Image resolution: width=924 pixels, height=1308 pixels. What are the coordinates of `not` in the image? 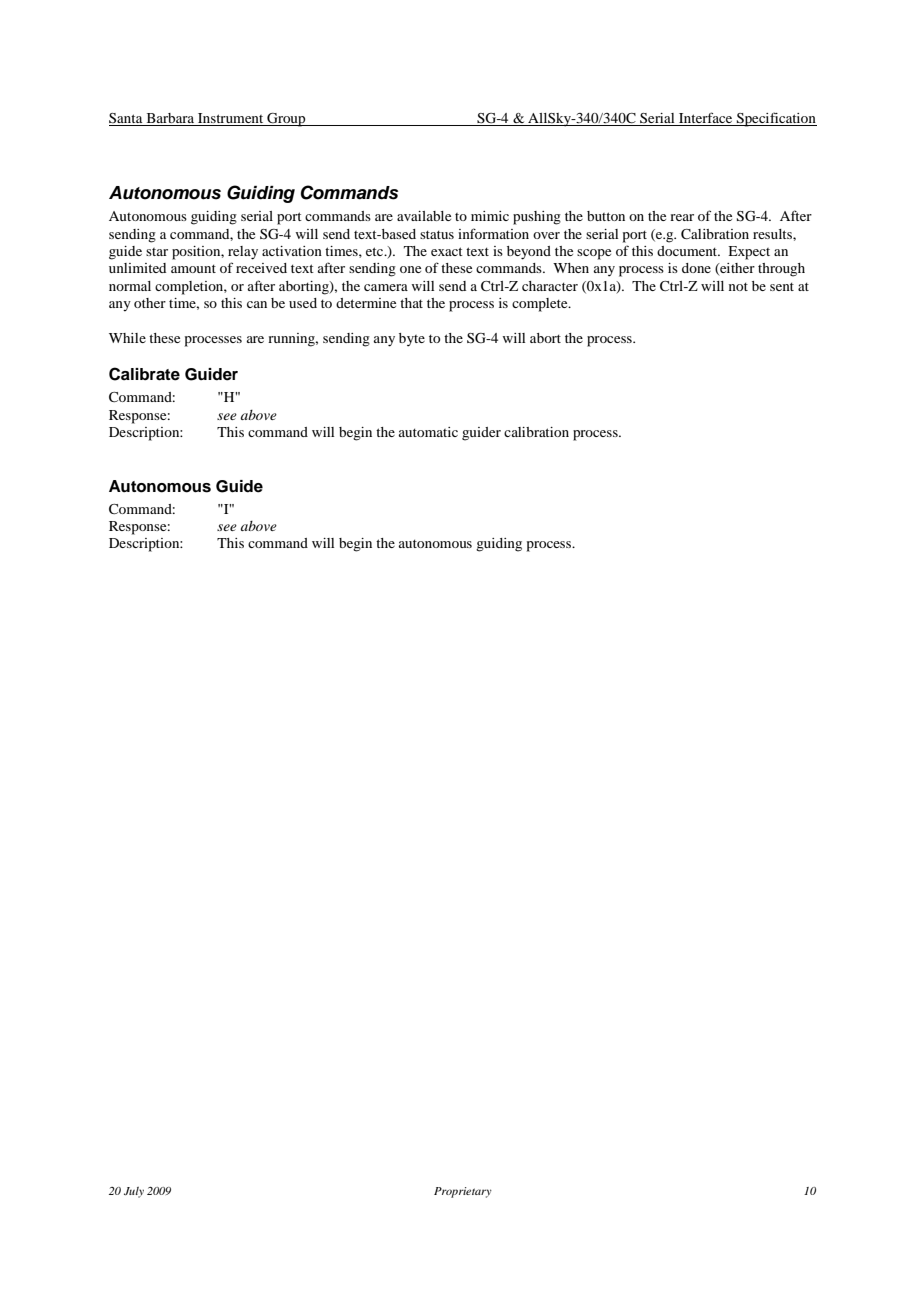 It's located at (738, 286).
